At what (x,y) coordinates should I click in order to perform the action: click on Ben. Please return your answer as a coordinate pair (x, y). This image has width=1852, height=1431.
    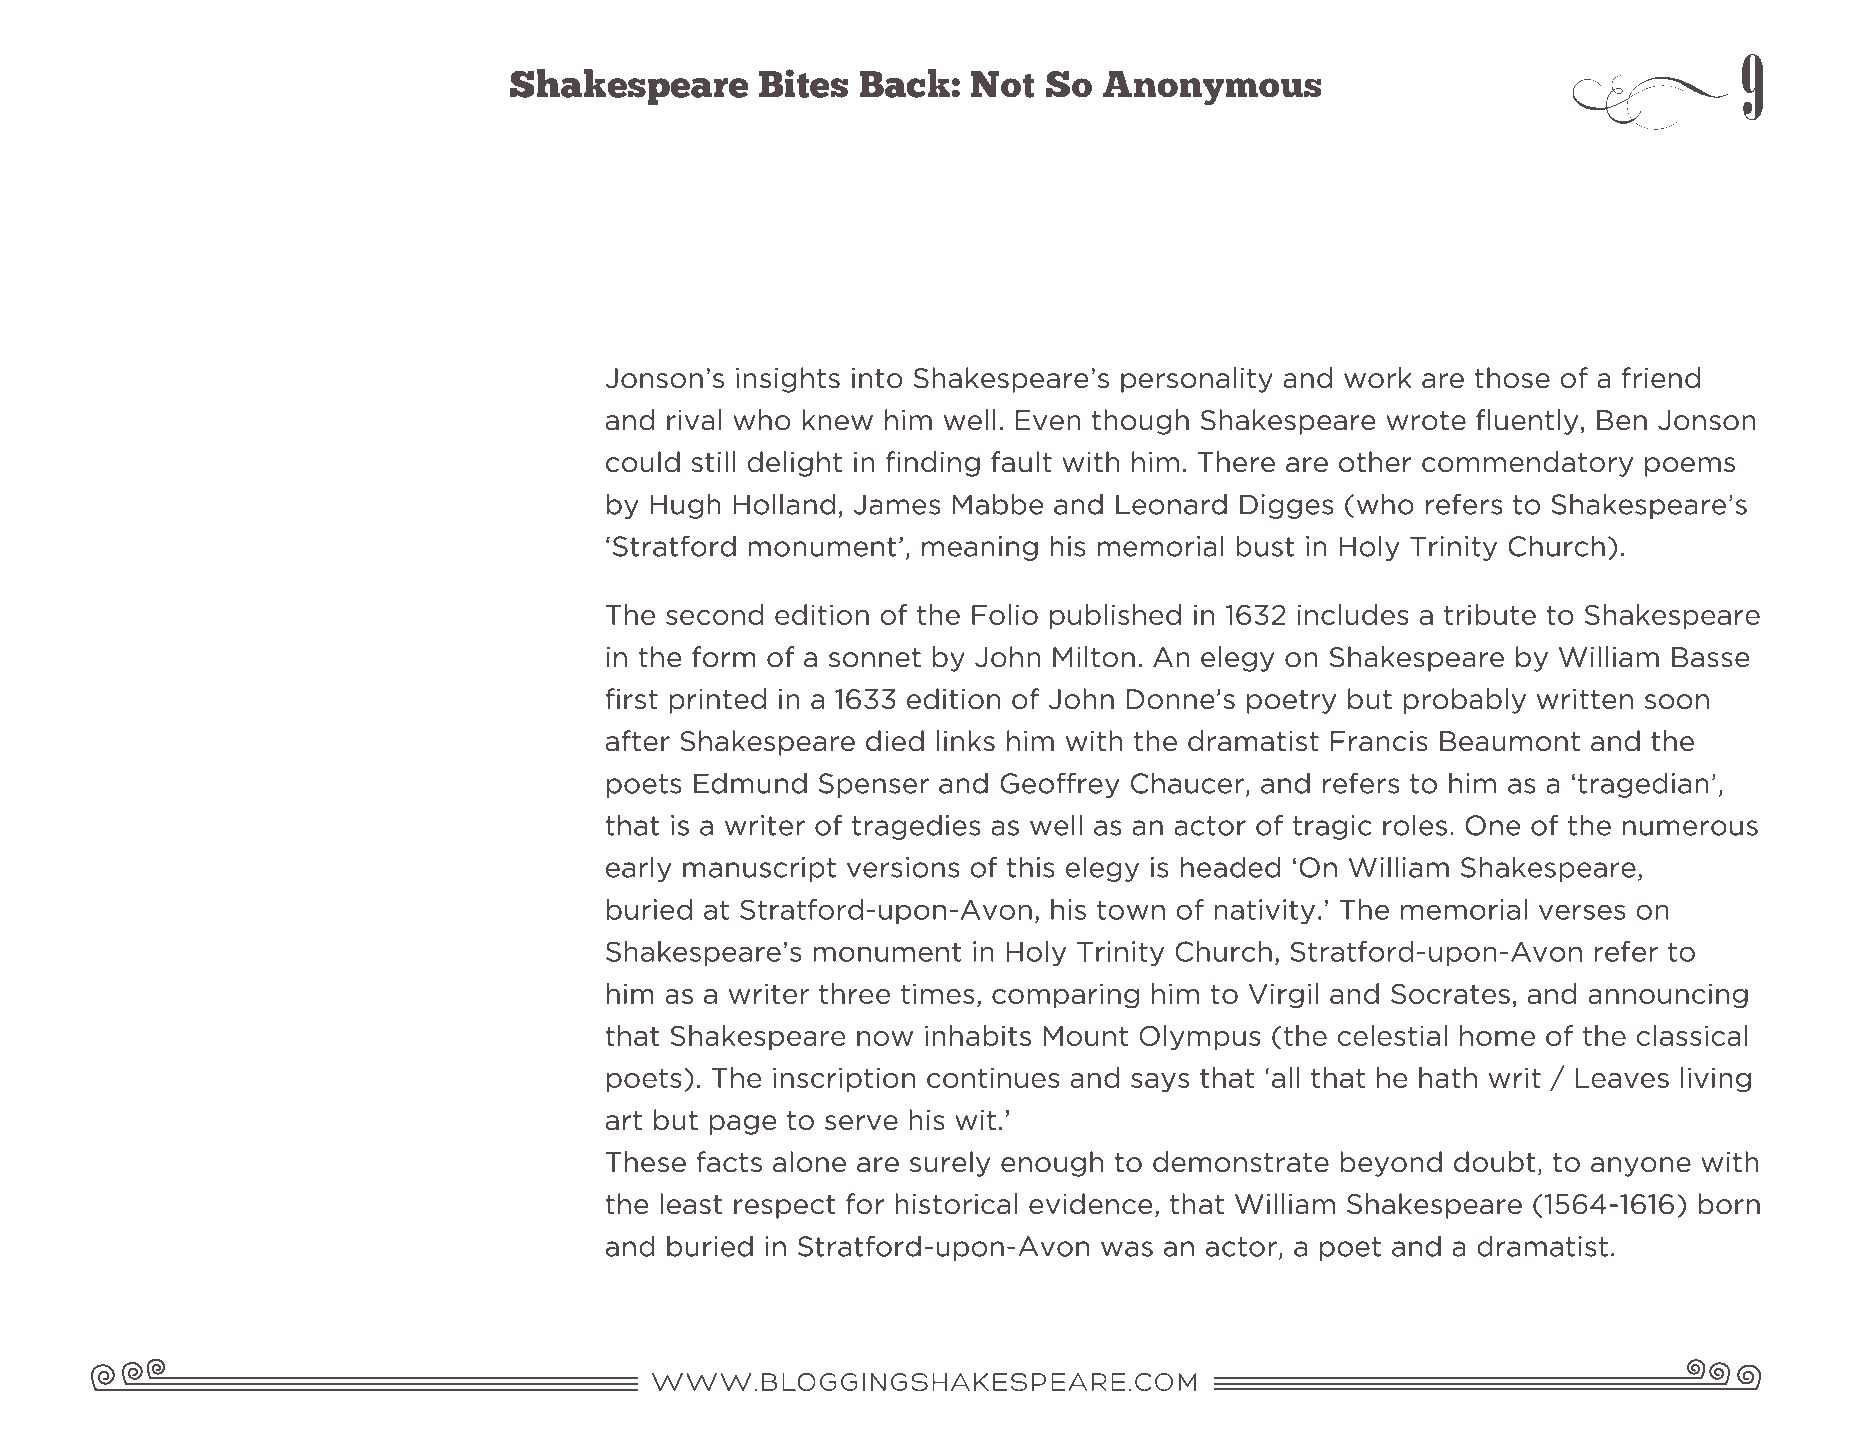
    Looking at the image, I should click on (1622, 420).
